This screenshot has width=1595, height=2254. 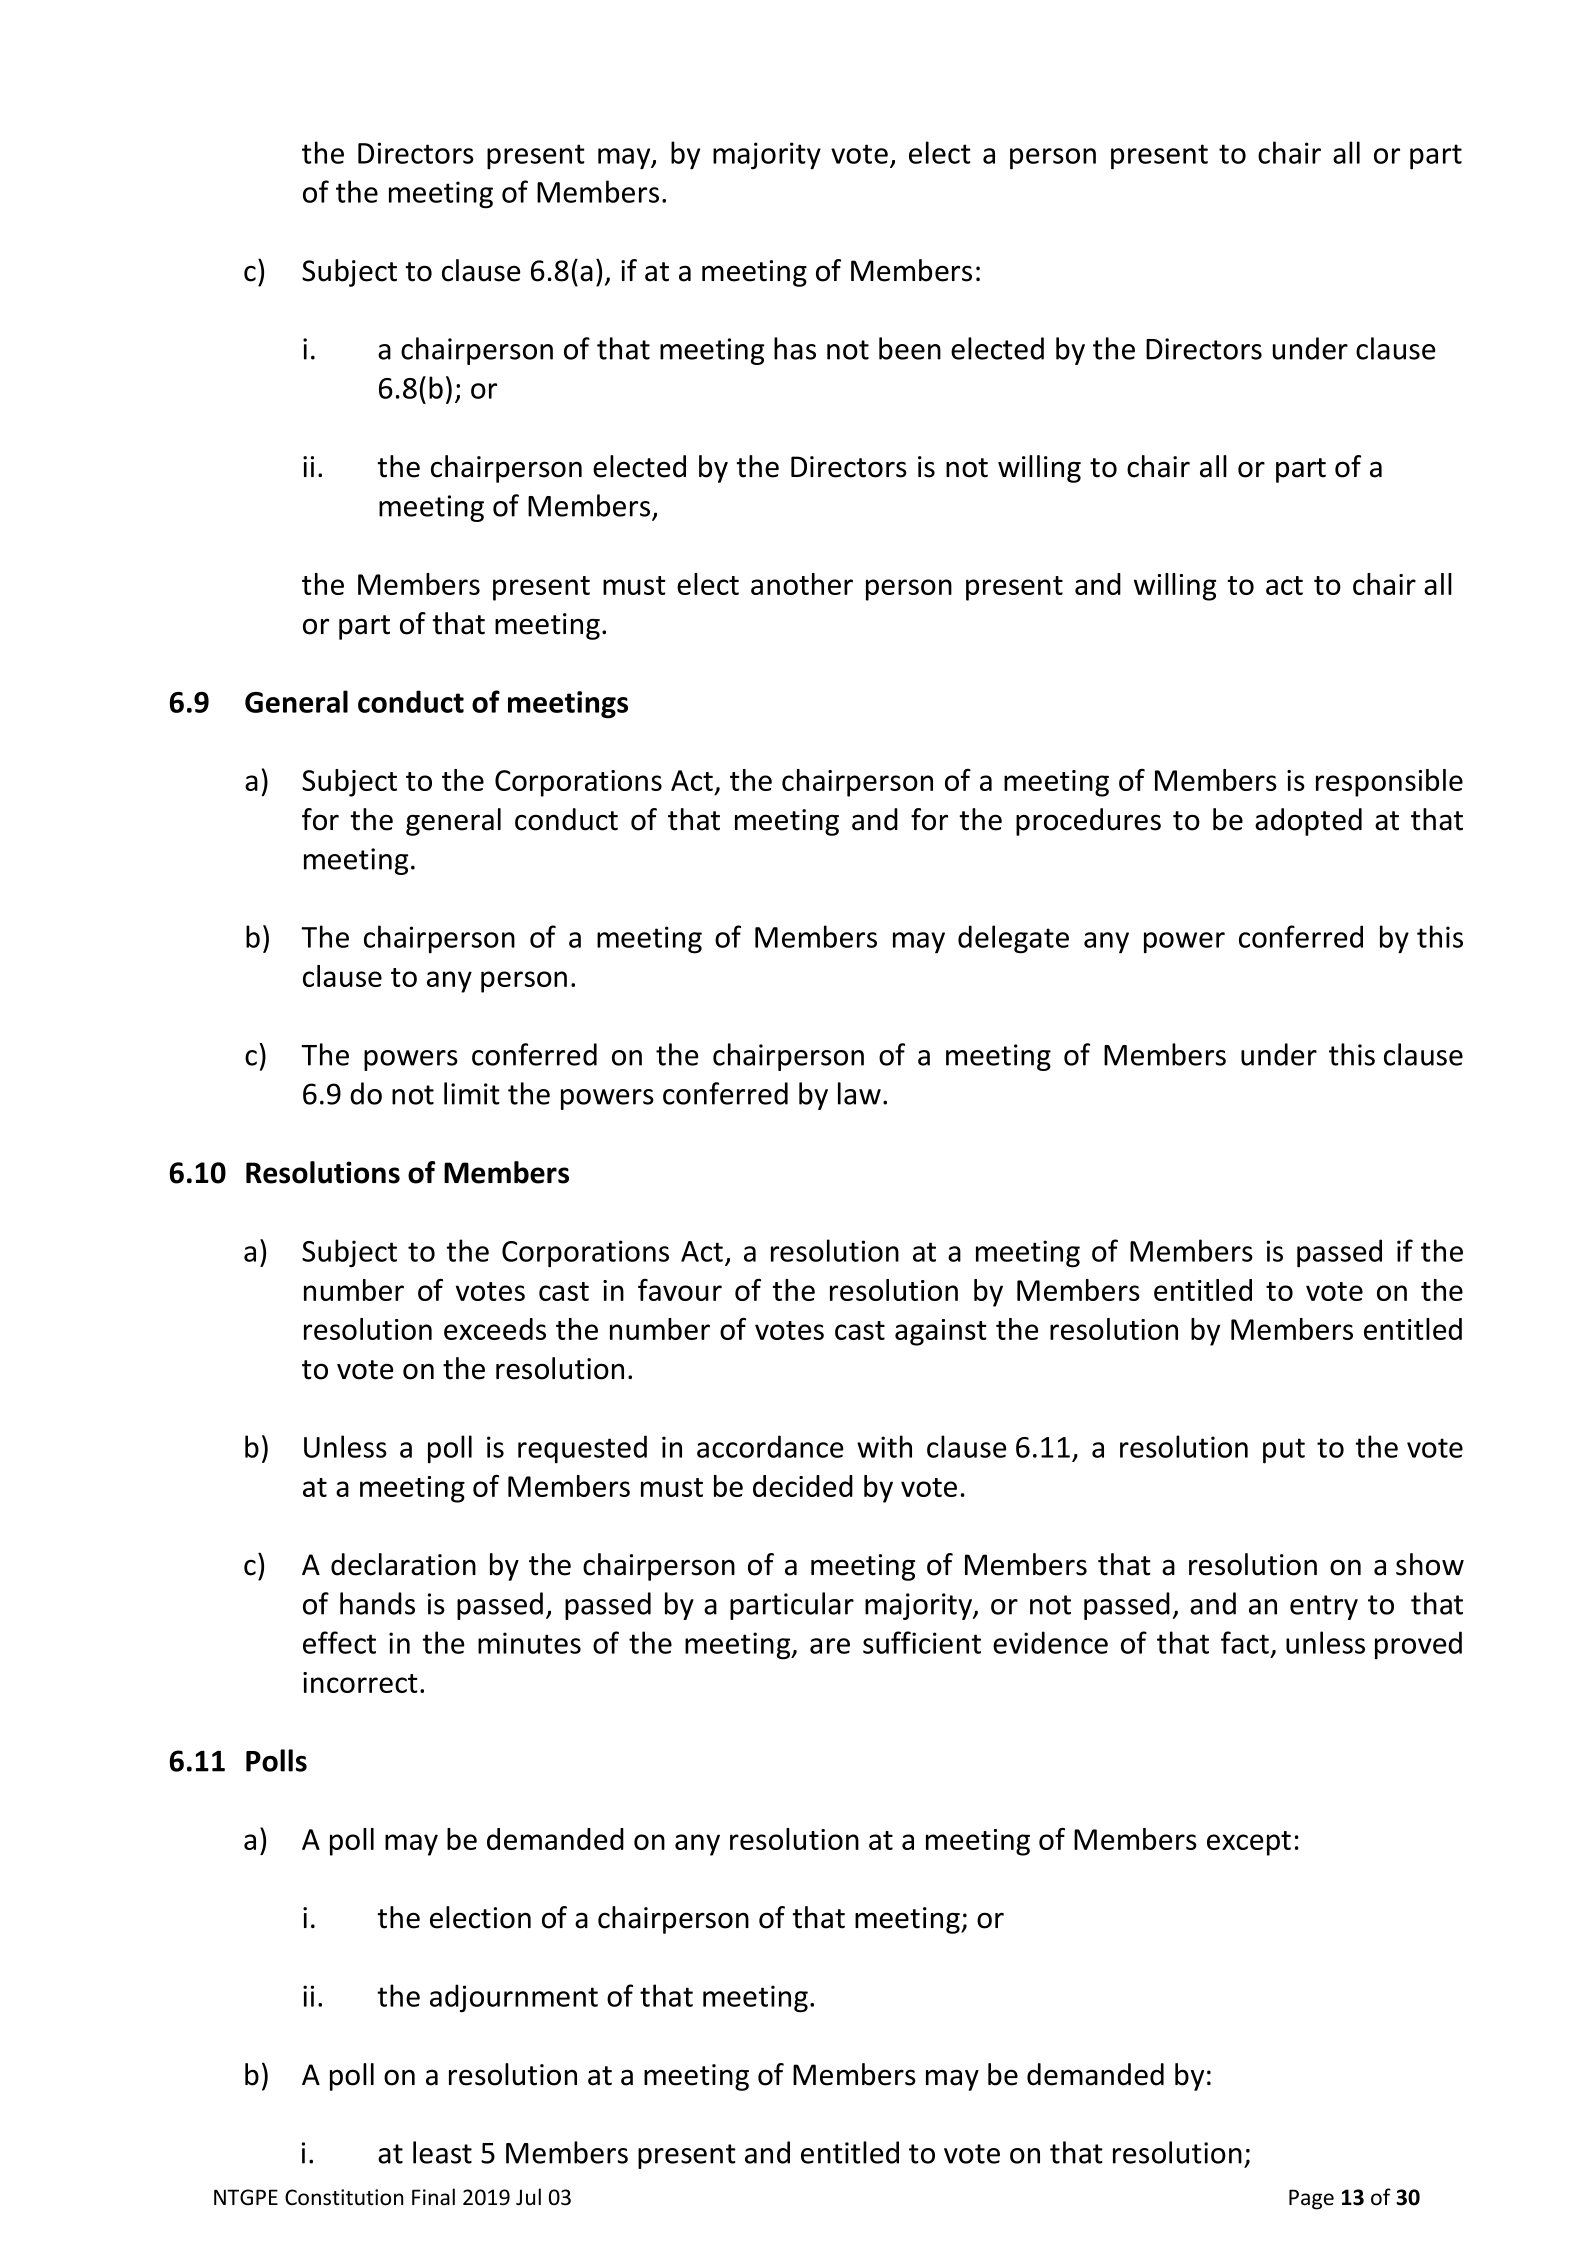 What do you see at coordinates (922, 1642) in the screenshot?
I see `sufficient` at bounding box center [922, 1642].
